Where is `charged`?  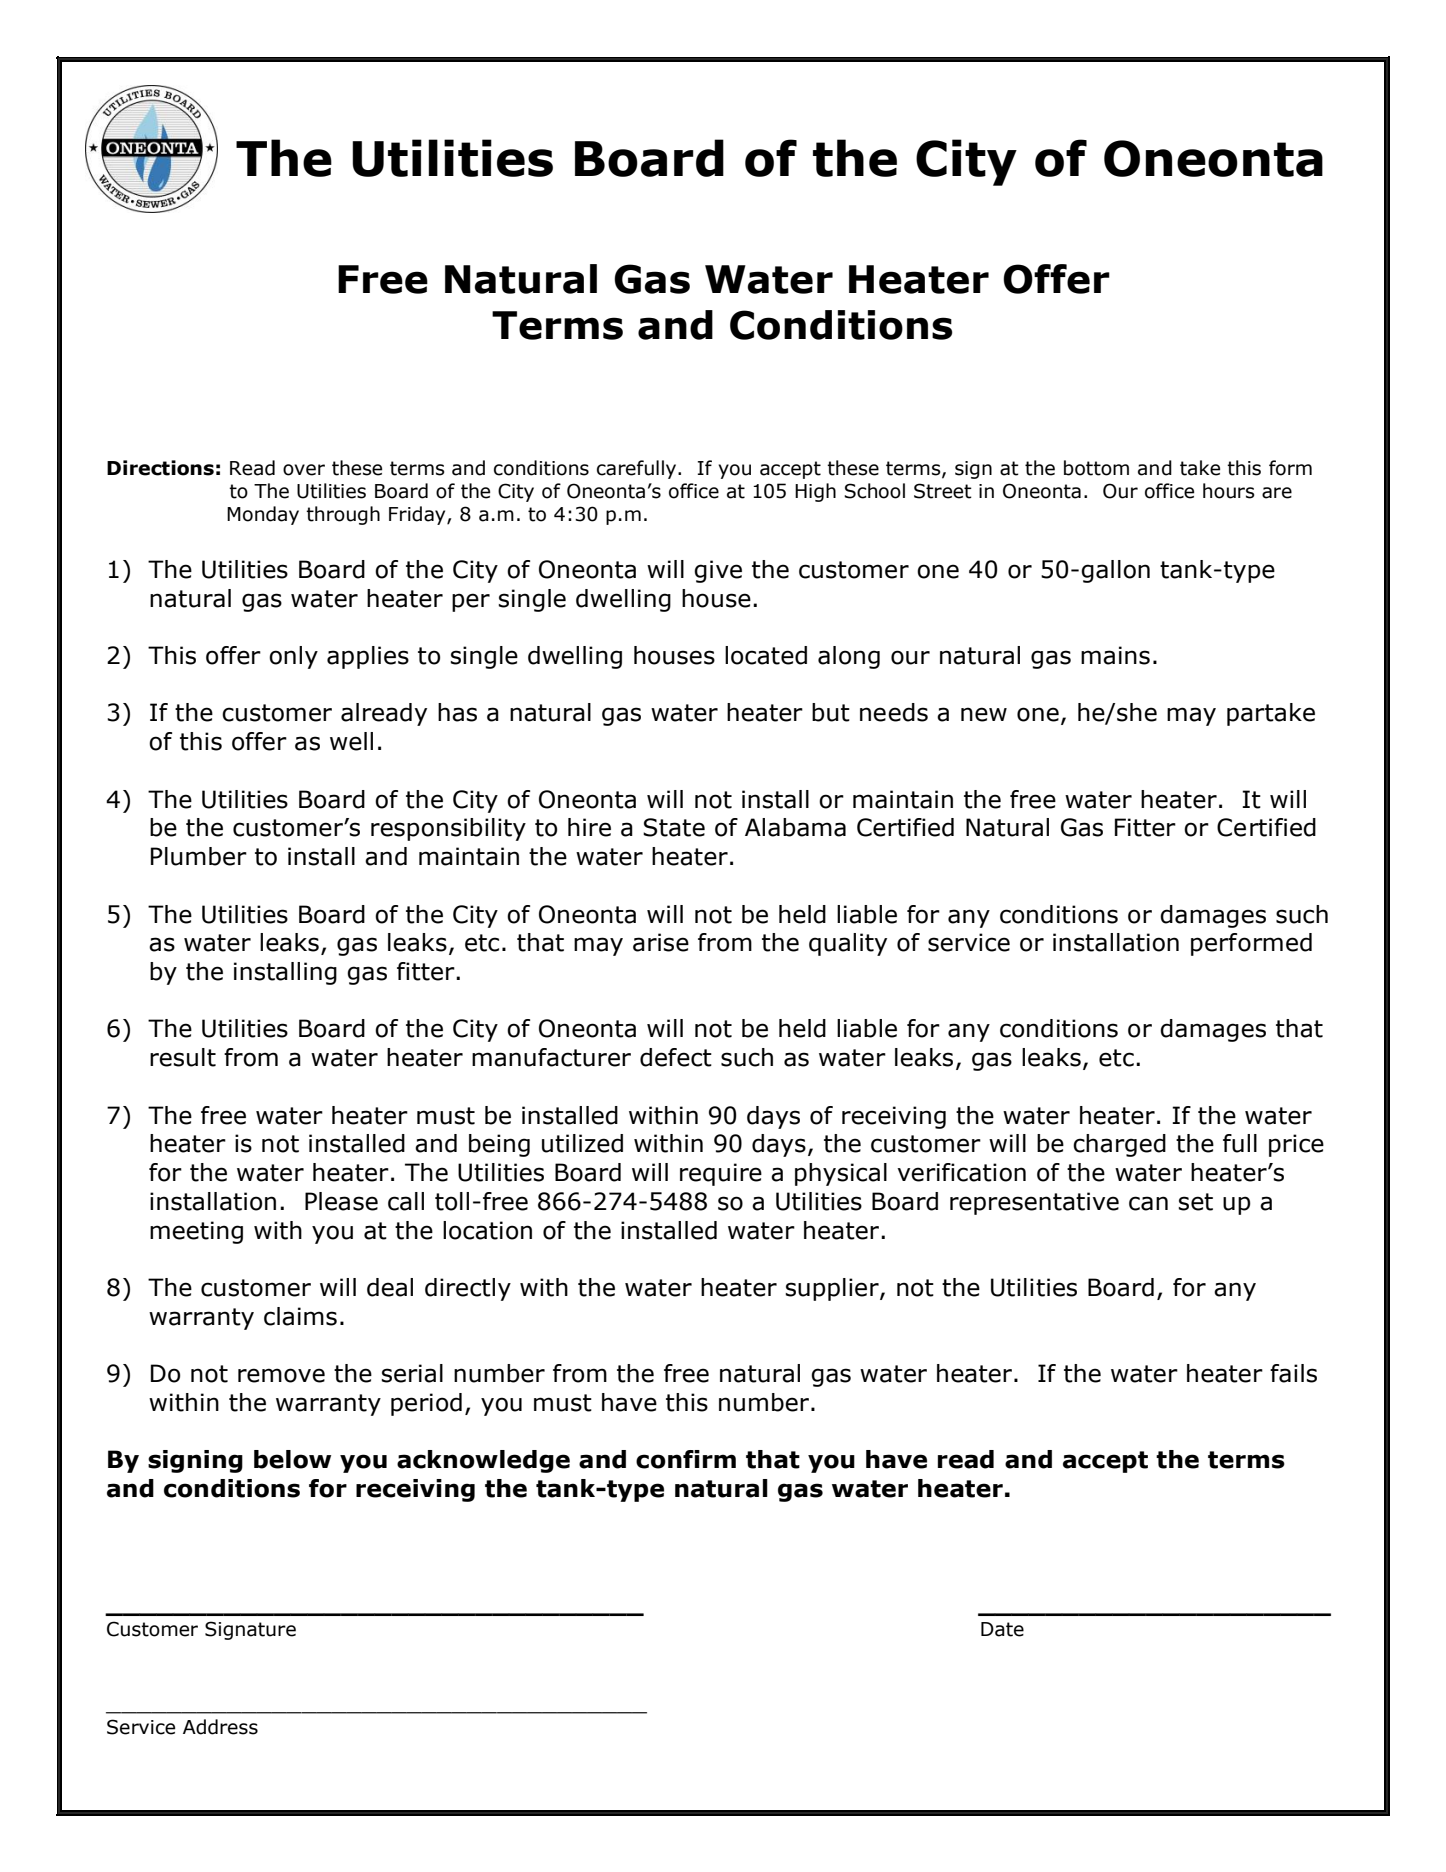
charged is located at coordinates (1119, 1145).
